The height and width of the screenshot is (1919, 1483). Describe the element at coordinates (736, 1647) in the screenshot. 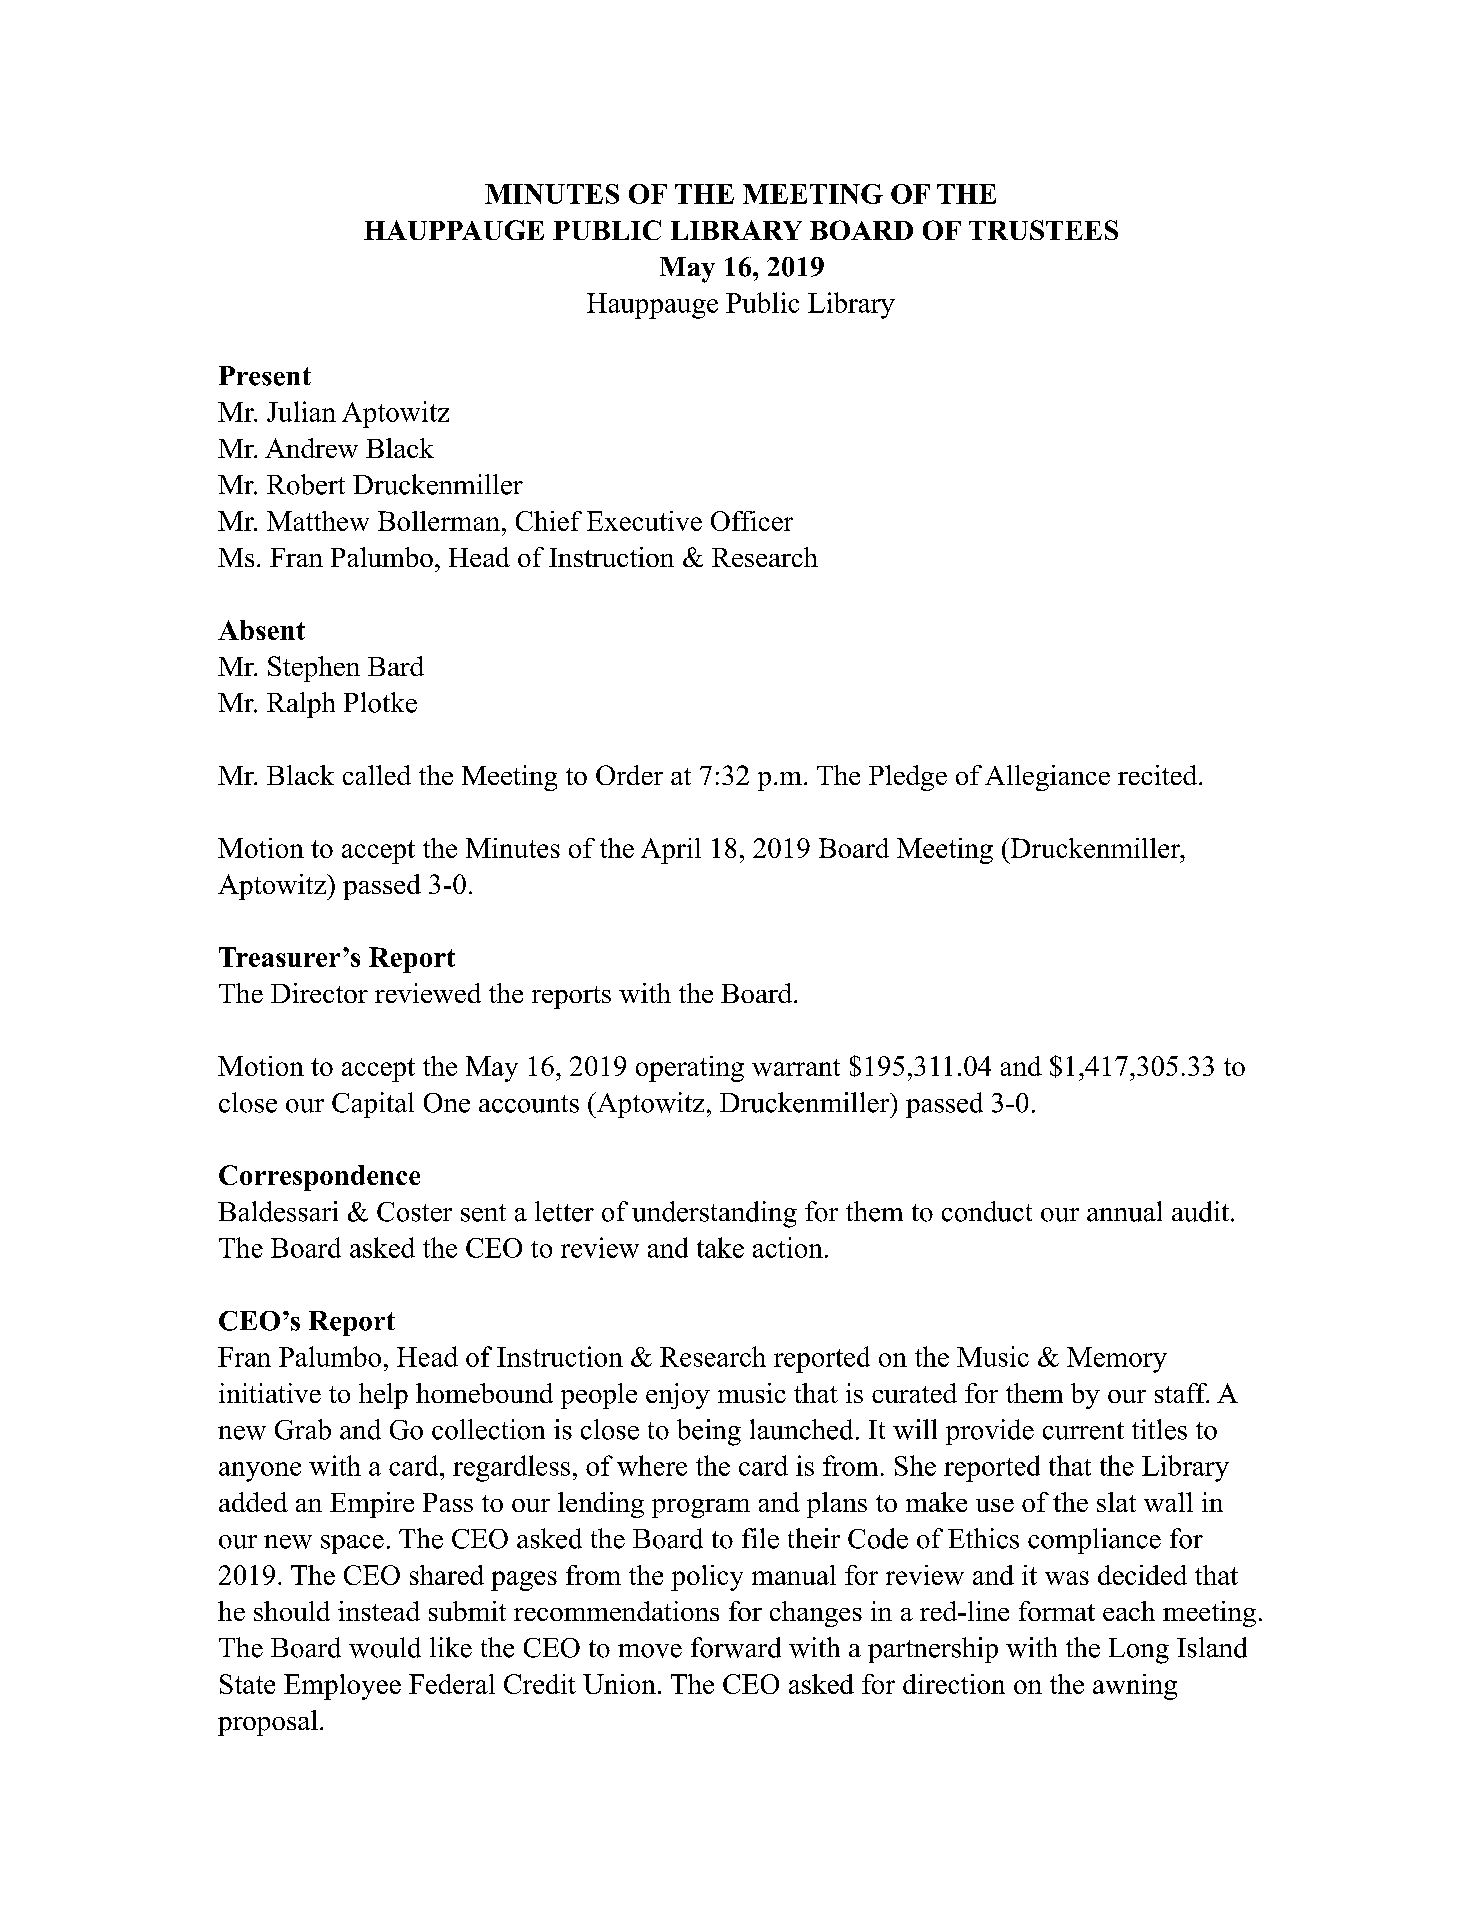

I see `forward` at that location.
